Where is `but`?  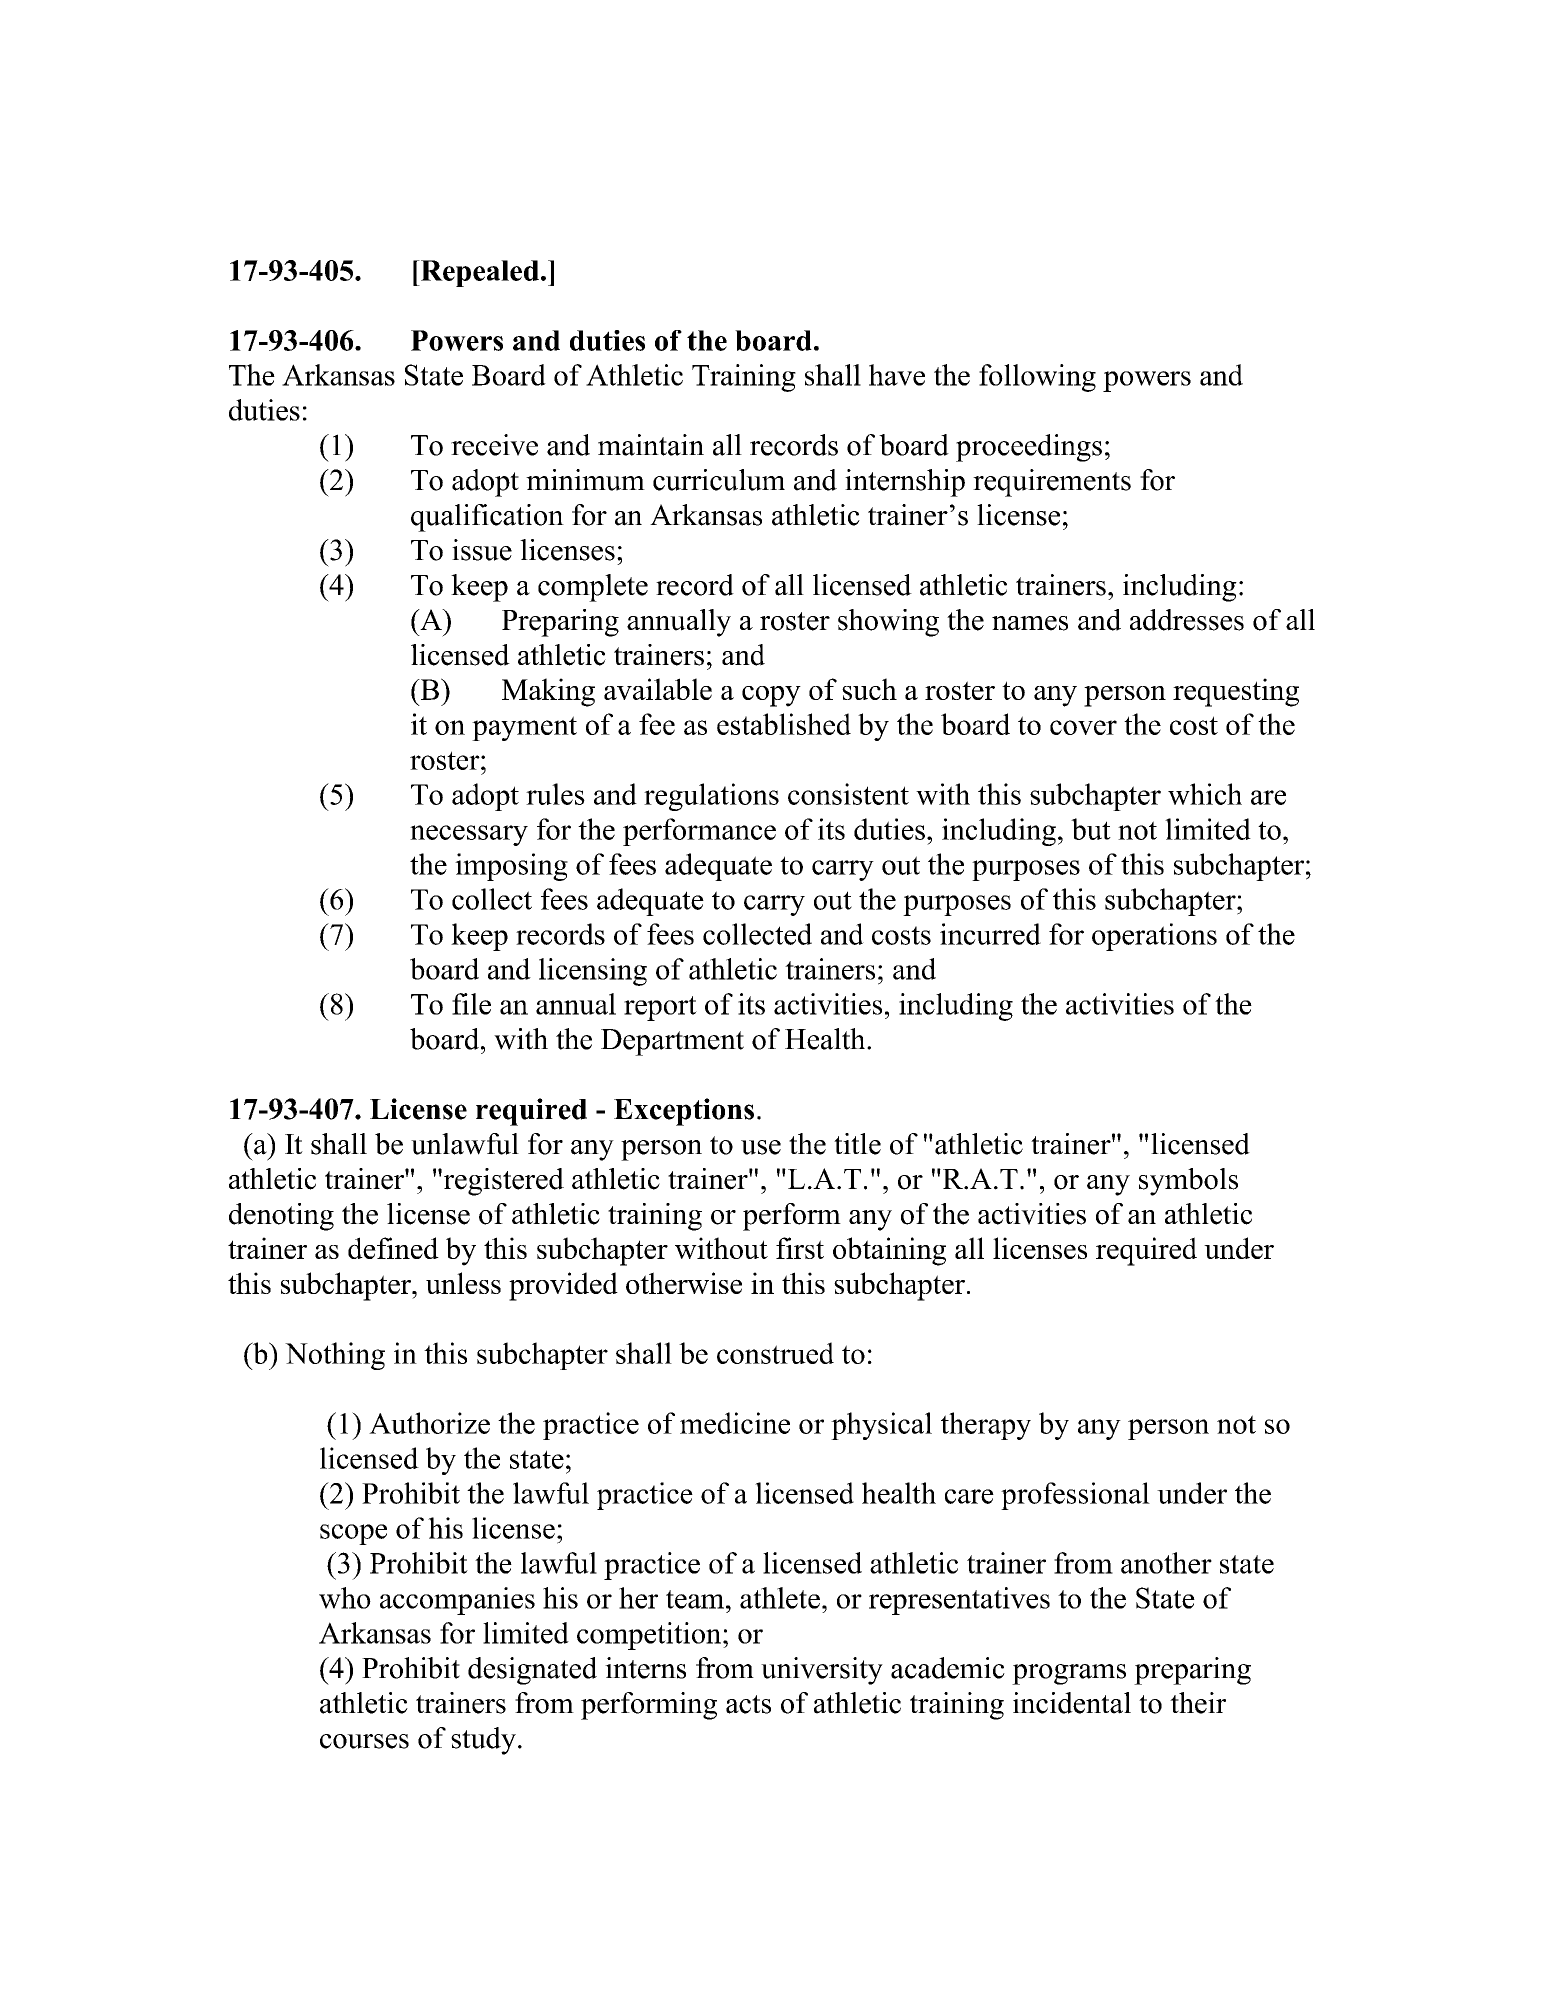
but is located at coordinates (1091, 829).
